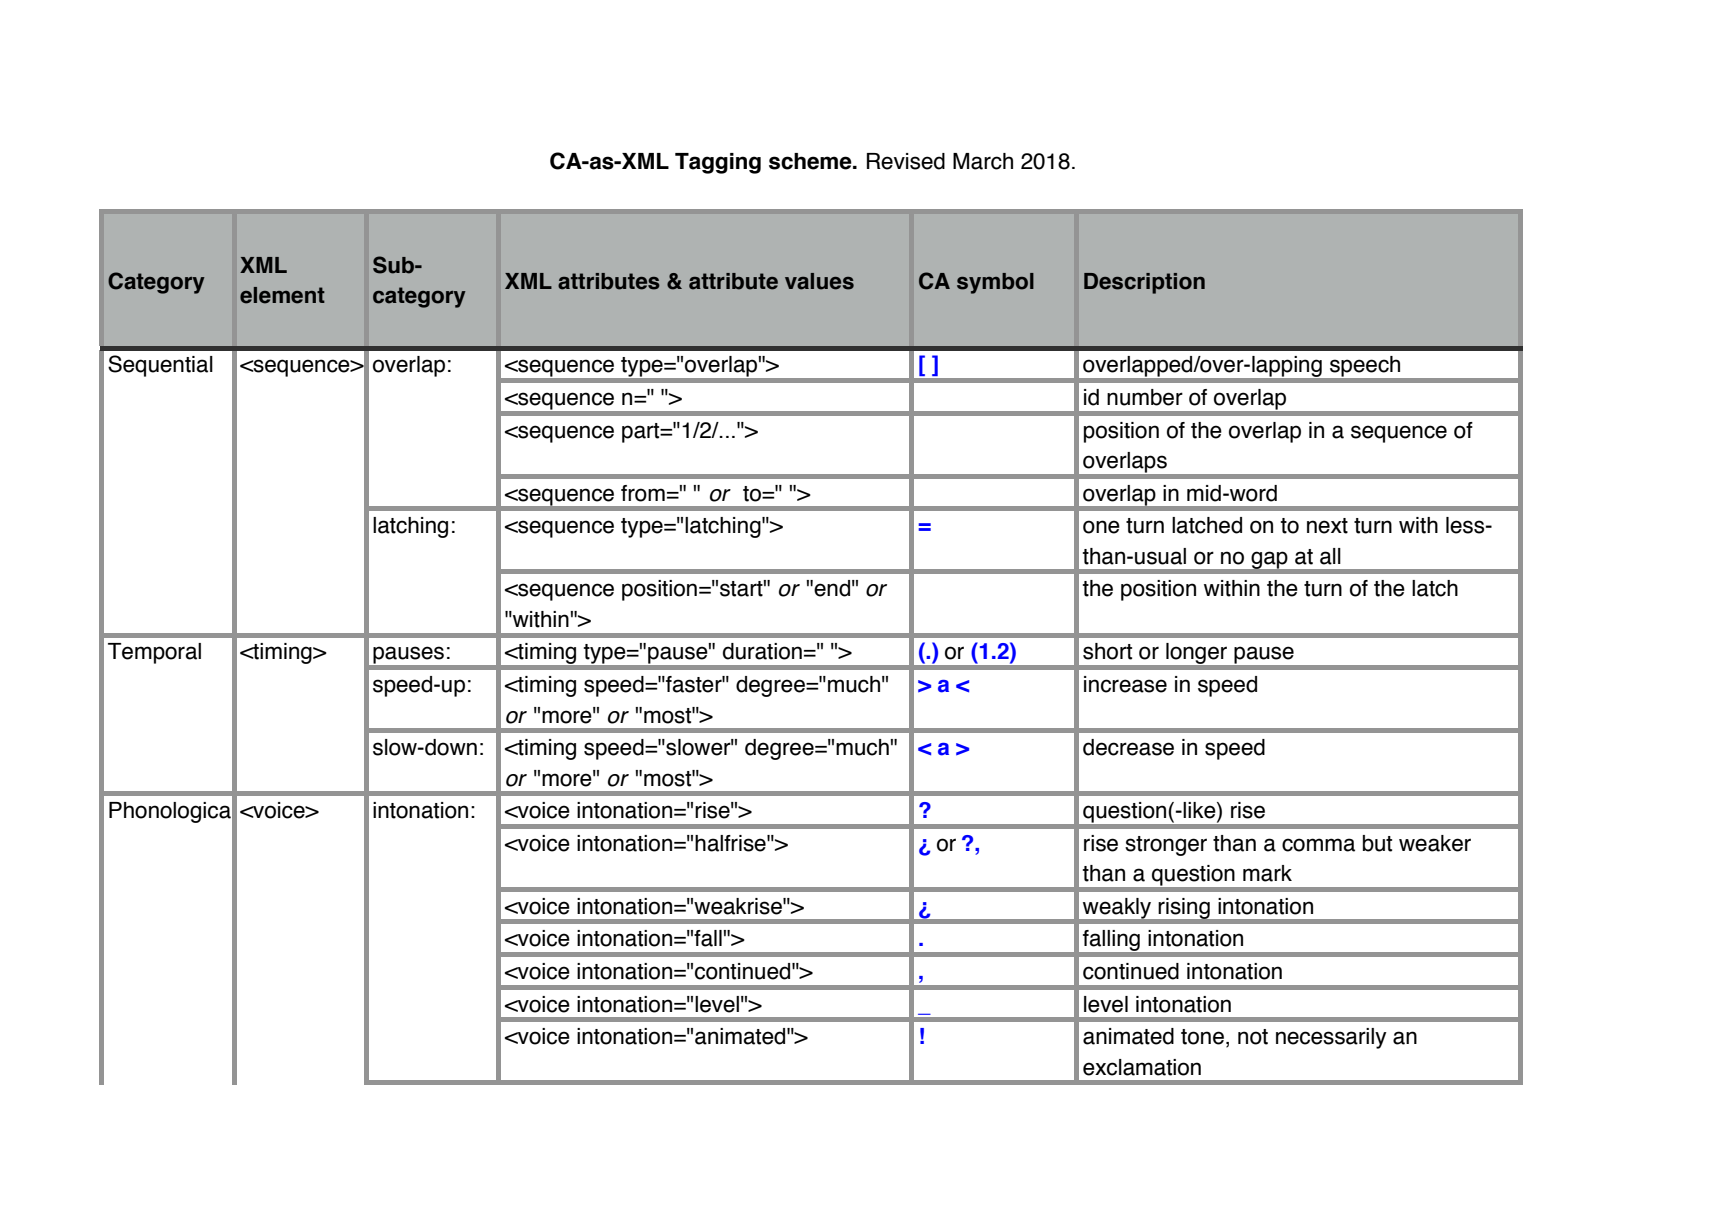  What do you see at coordinates (154, 653) in the screenshot?
I see `Temporal` at bounding box center [154, 653].
